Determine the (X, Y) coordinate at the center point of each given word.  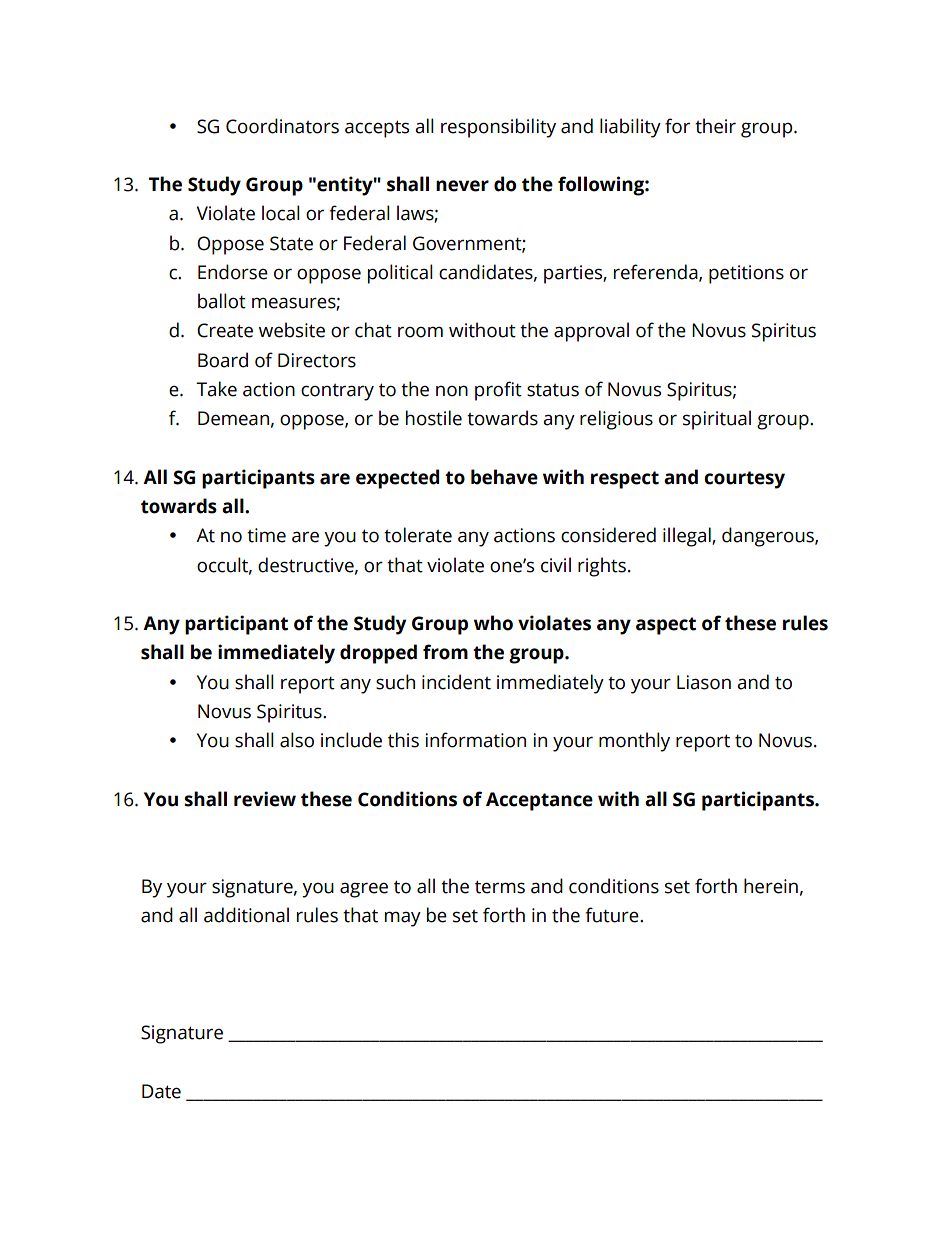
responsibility (498, 128)
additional (246, 915)
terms (500, 887)
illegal (688, 537)
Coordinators (282, 126)
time (266, 535)
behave (504, 477)
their (715, 126)
